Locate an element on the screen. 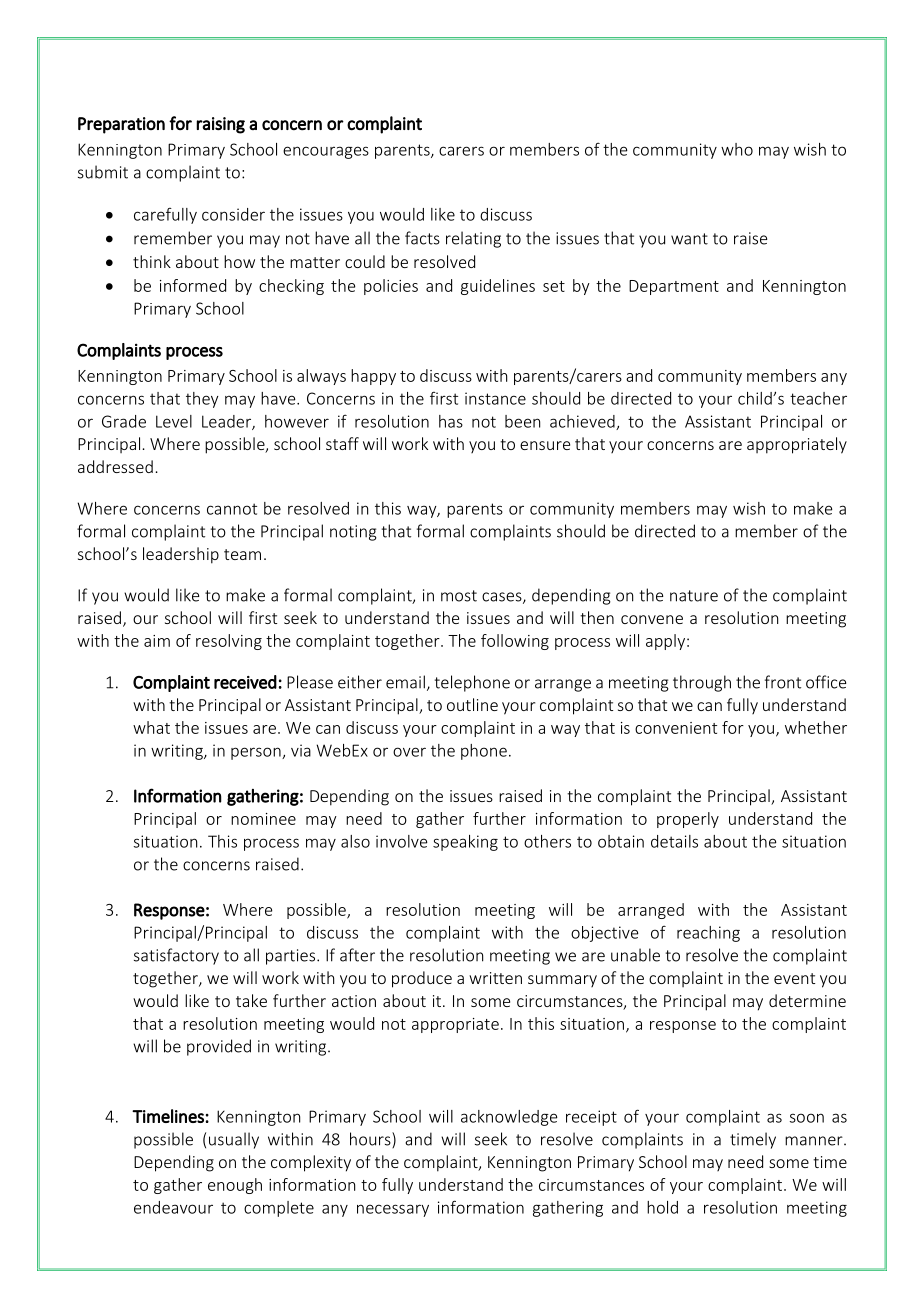  endeavour is located at coordinates (173, 1207).
